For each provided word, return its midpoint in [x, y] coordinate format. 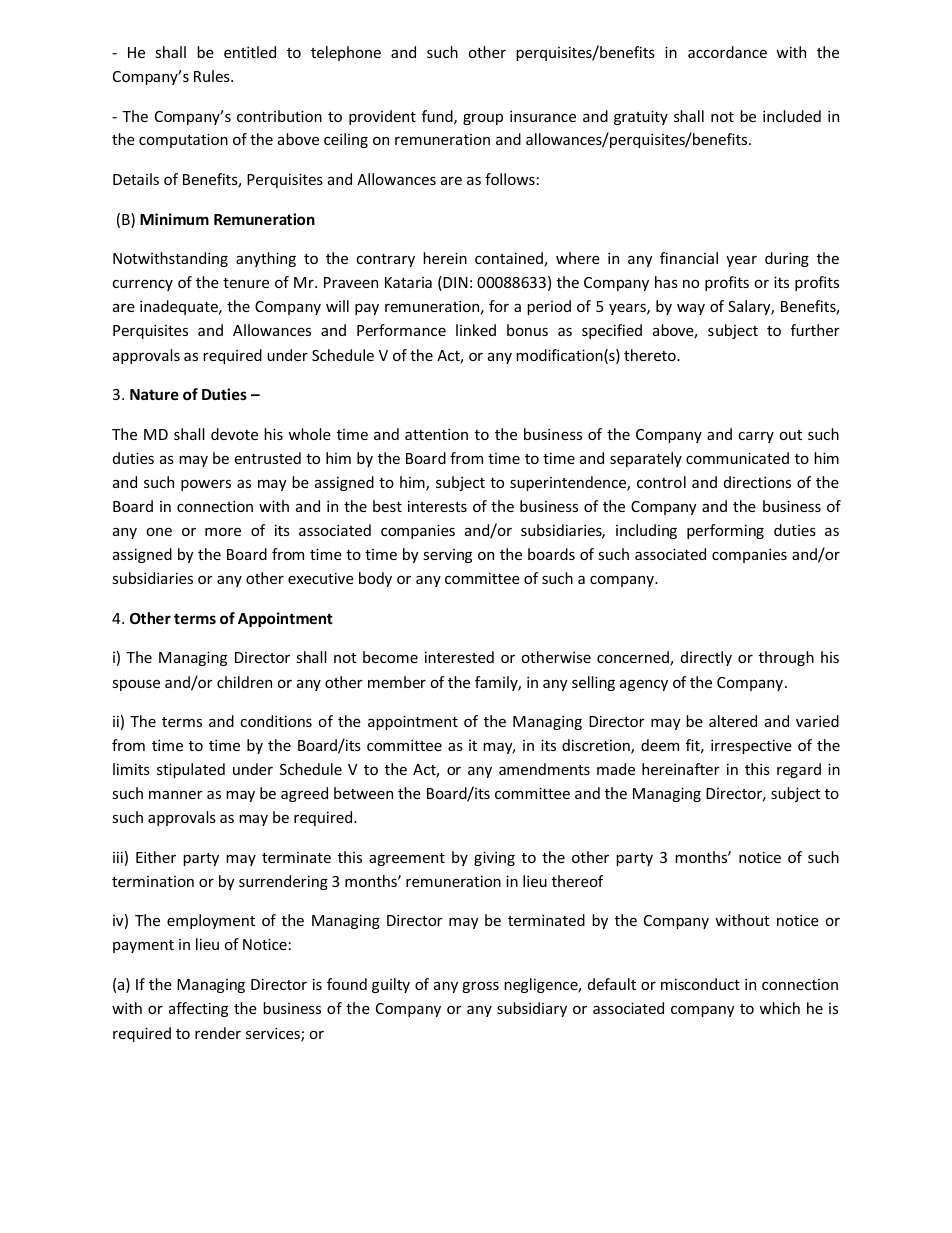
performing [725, 531]
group [483, 119]
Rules [213, 76]
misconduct [700, 984]
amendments [544, 769]
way [691, 309]
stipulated [191, 770]
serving [447, 556]
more [223, 531]
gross [480, 987]
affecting [198, 1009]
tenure [246, 283]
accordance [727, 52]
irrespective [751, 746]
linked [476, 330]
